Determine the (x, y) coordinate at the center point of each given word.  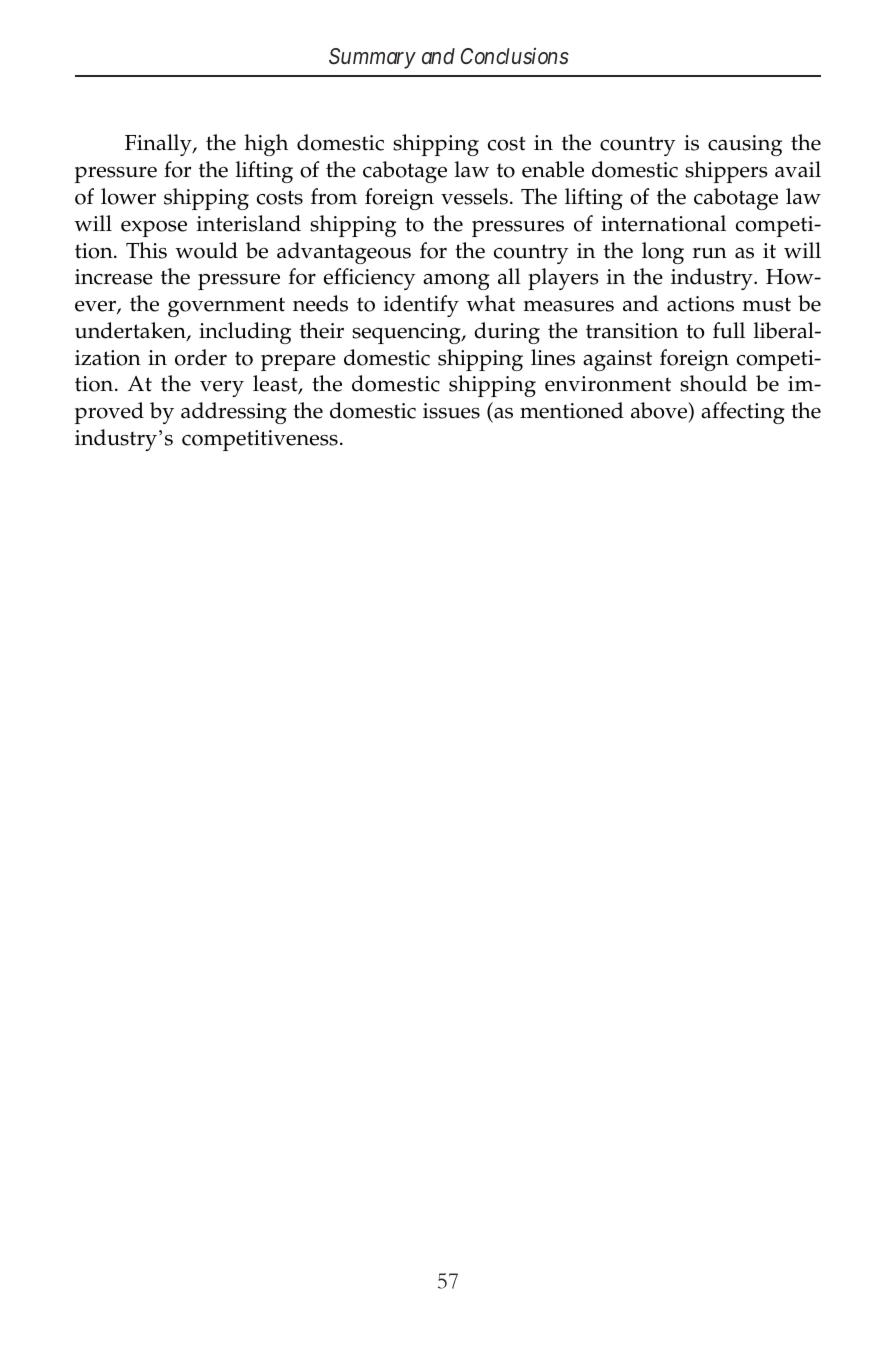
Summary (372, 58)
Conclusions (515, 56)
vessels (474, 196)
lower (128, 196)
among (456, 282)
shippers (726, 172)
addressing (234, 413)
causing (745, 145)
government (226, 307)
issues (451, 411)
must (766, 304)
